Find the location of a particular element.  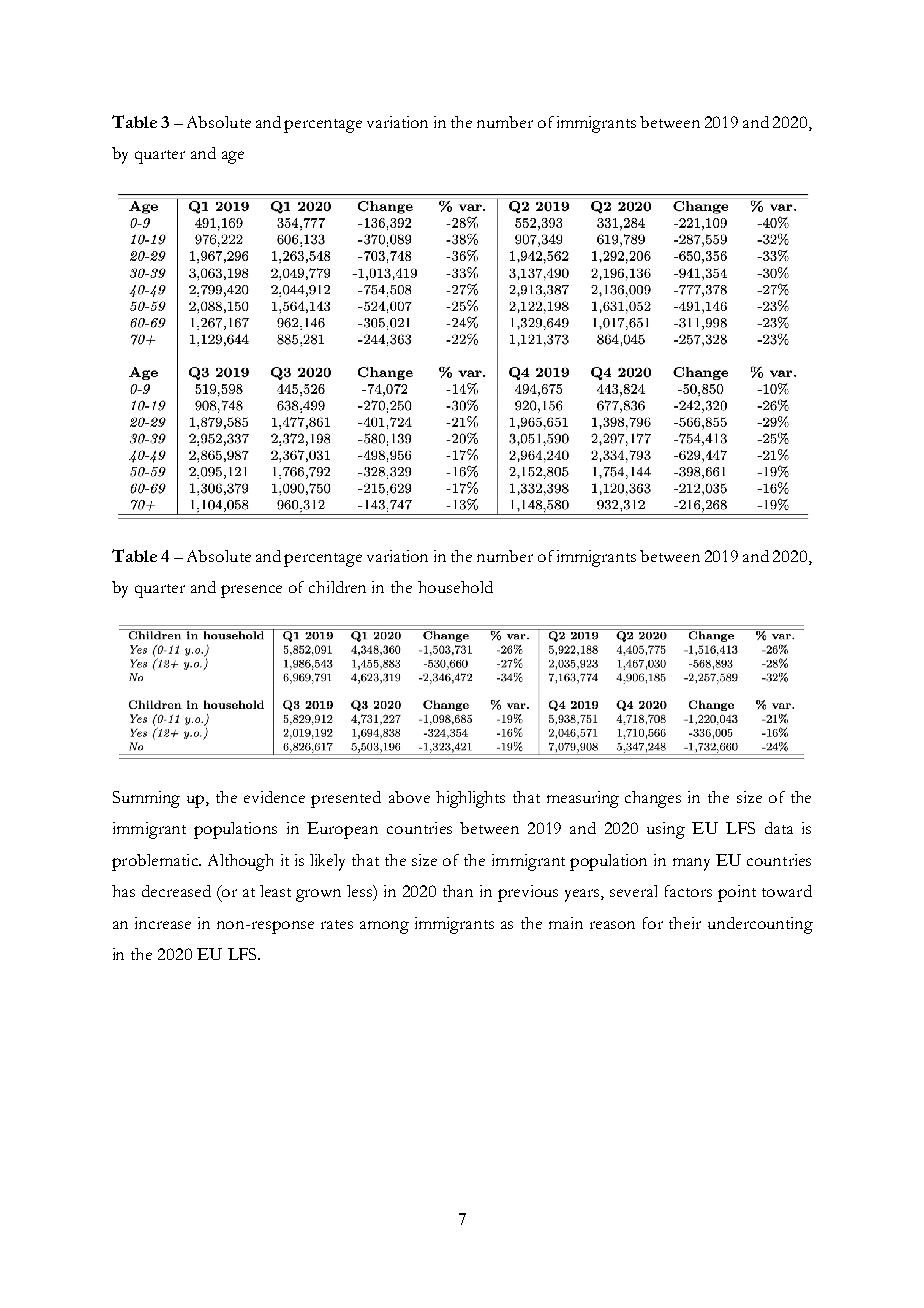

among is located at coordinates (384, 927).
